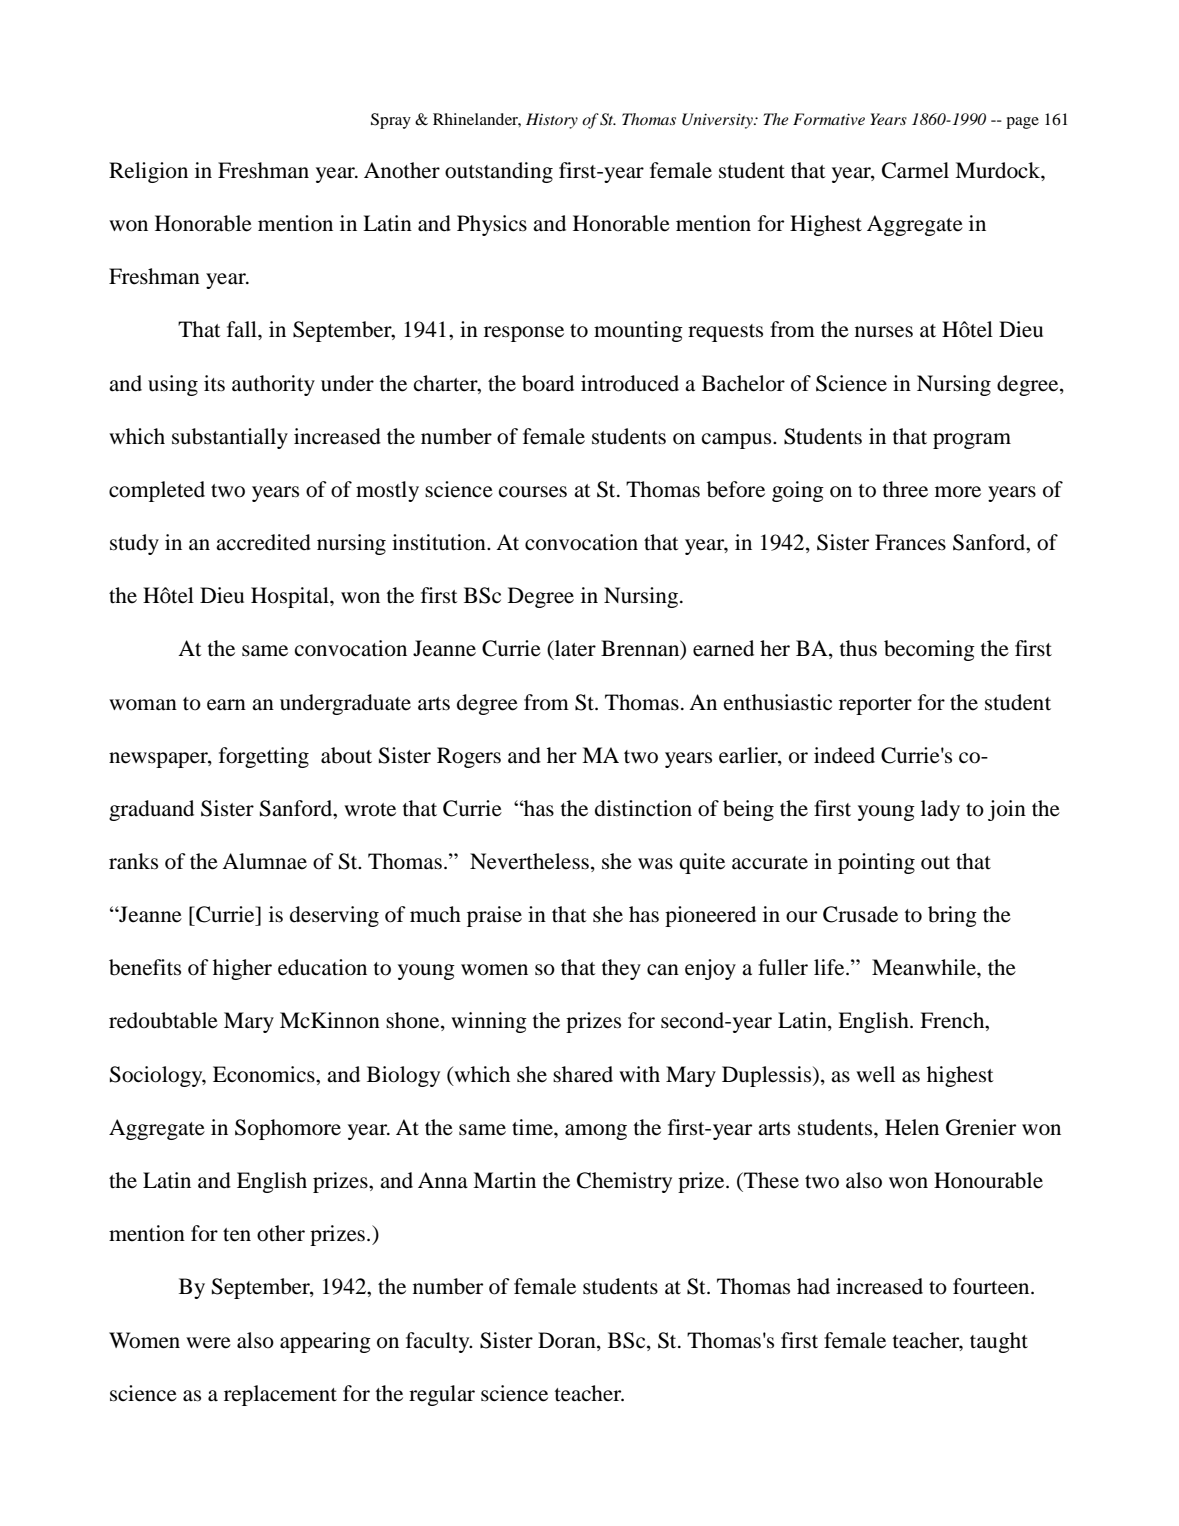 The height and width of the screenshot is (1526, 1179). Describe the element at coordinates (910, 542) in the screenshot. I see `Frances` at that location.
